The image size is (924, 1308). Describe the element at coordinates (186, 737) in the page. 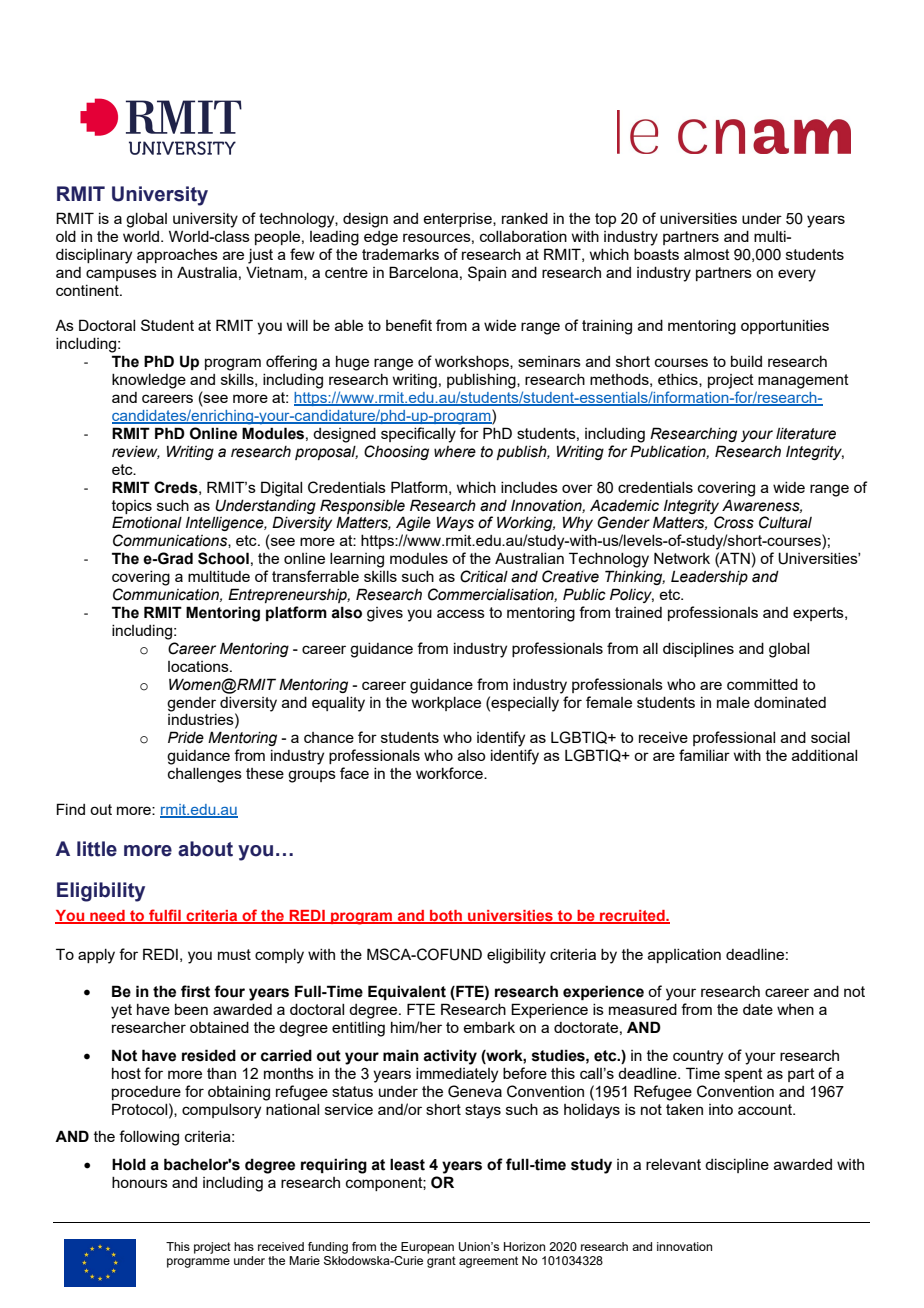

I see `Pride` at that location.
